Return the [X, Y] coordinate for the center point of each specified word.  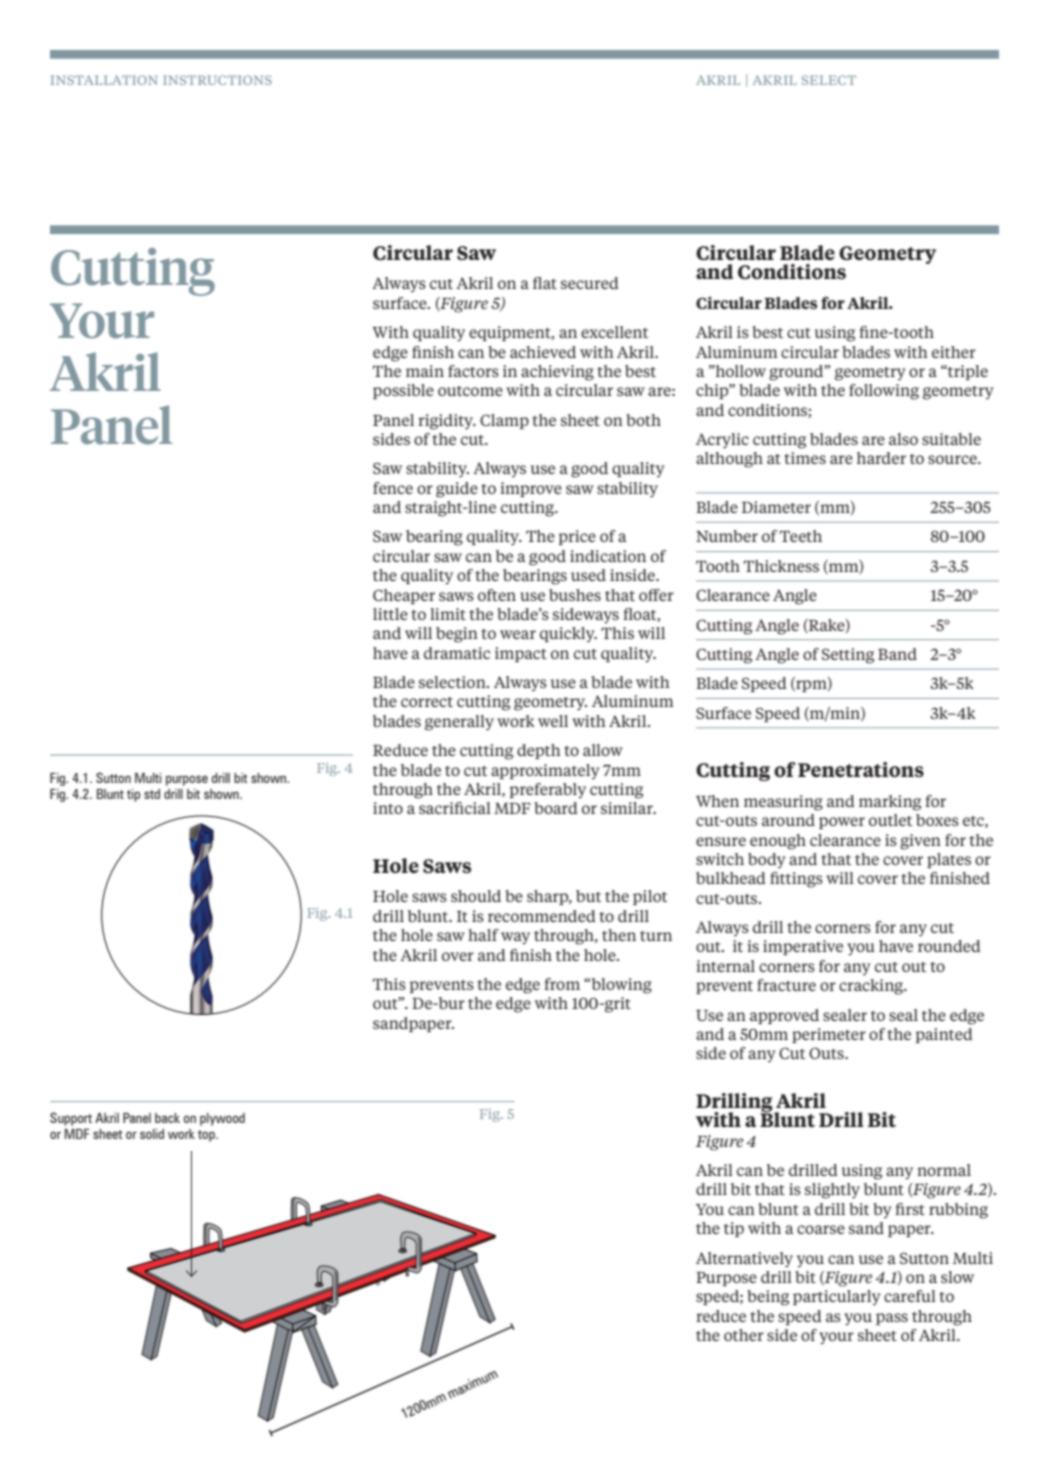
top [207, 1136]
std [152, 794]
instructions [217, 80]
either [954, 352]
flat [545, 283]
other [744, 1335]
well [553, 721]
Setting [848, 656]
